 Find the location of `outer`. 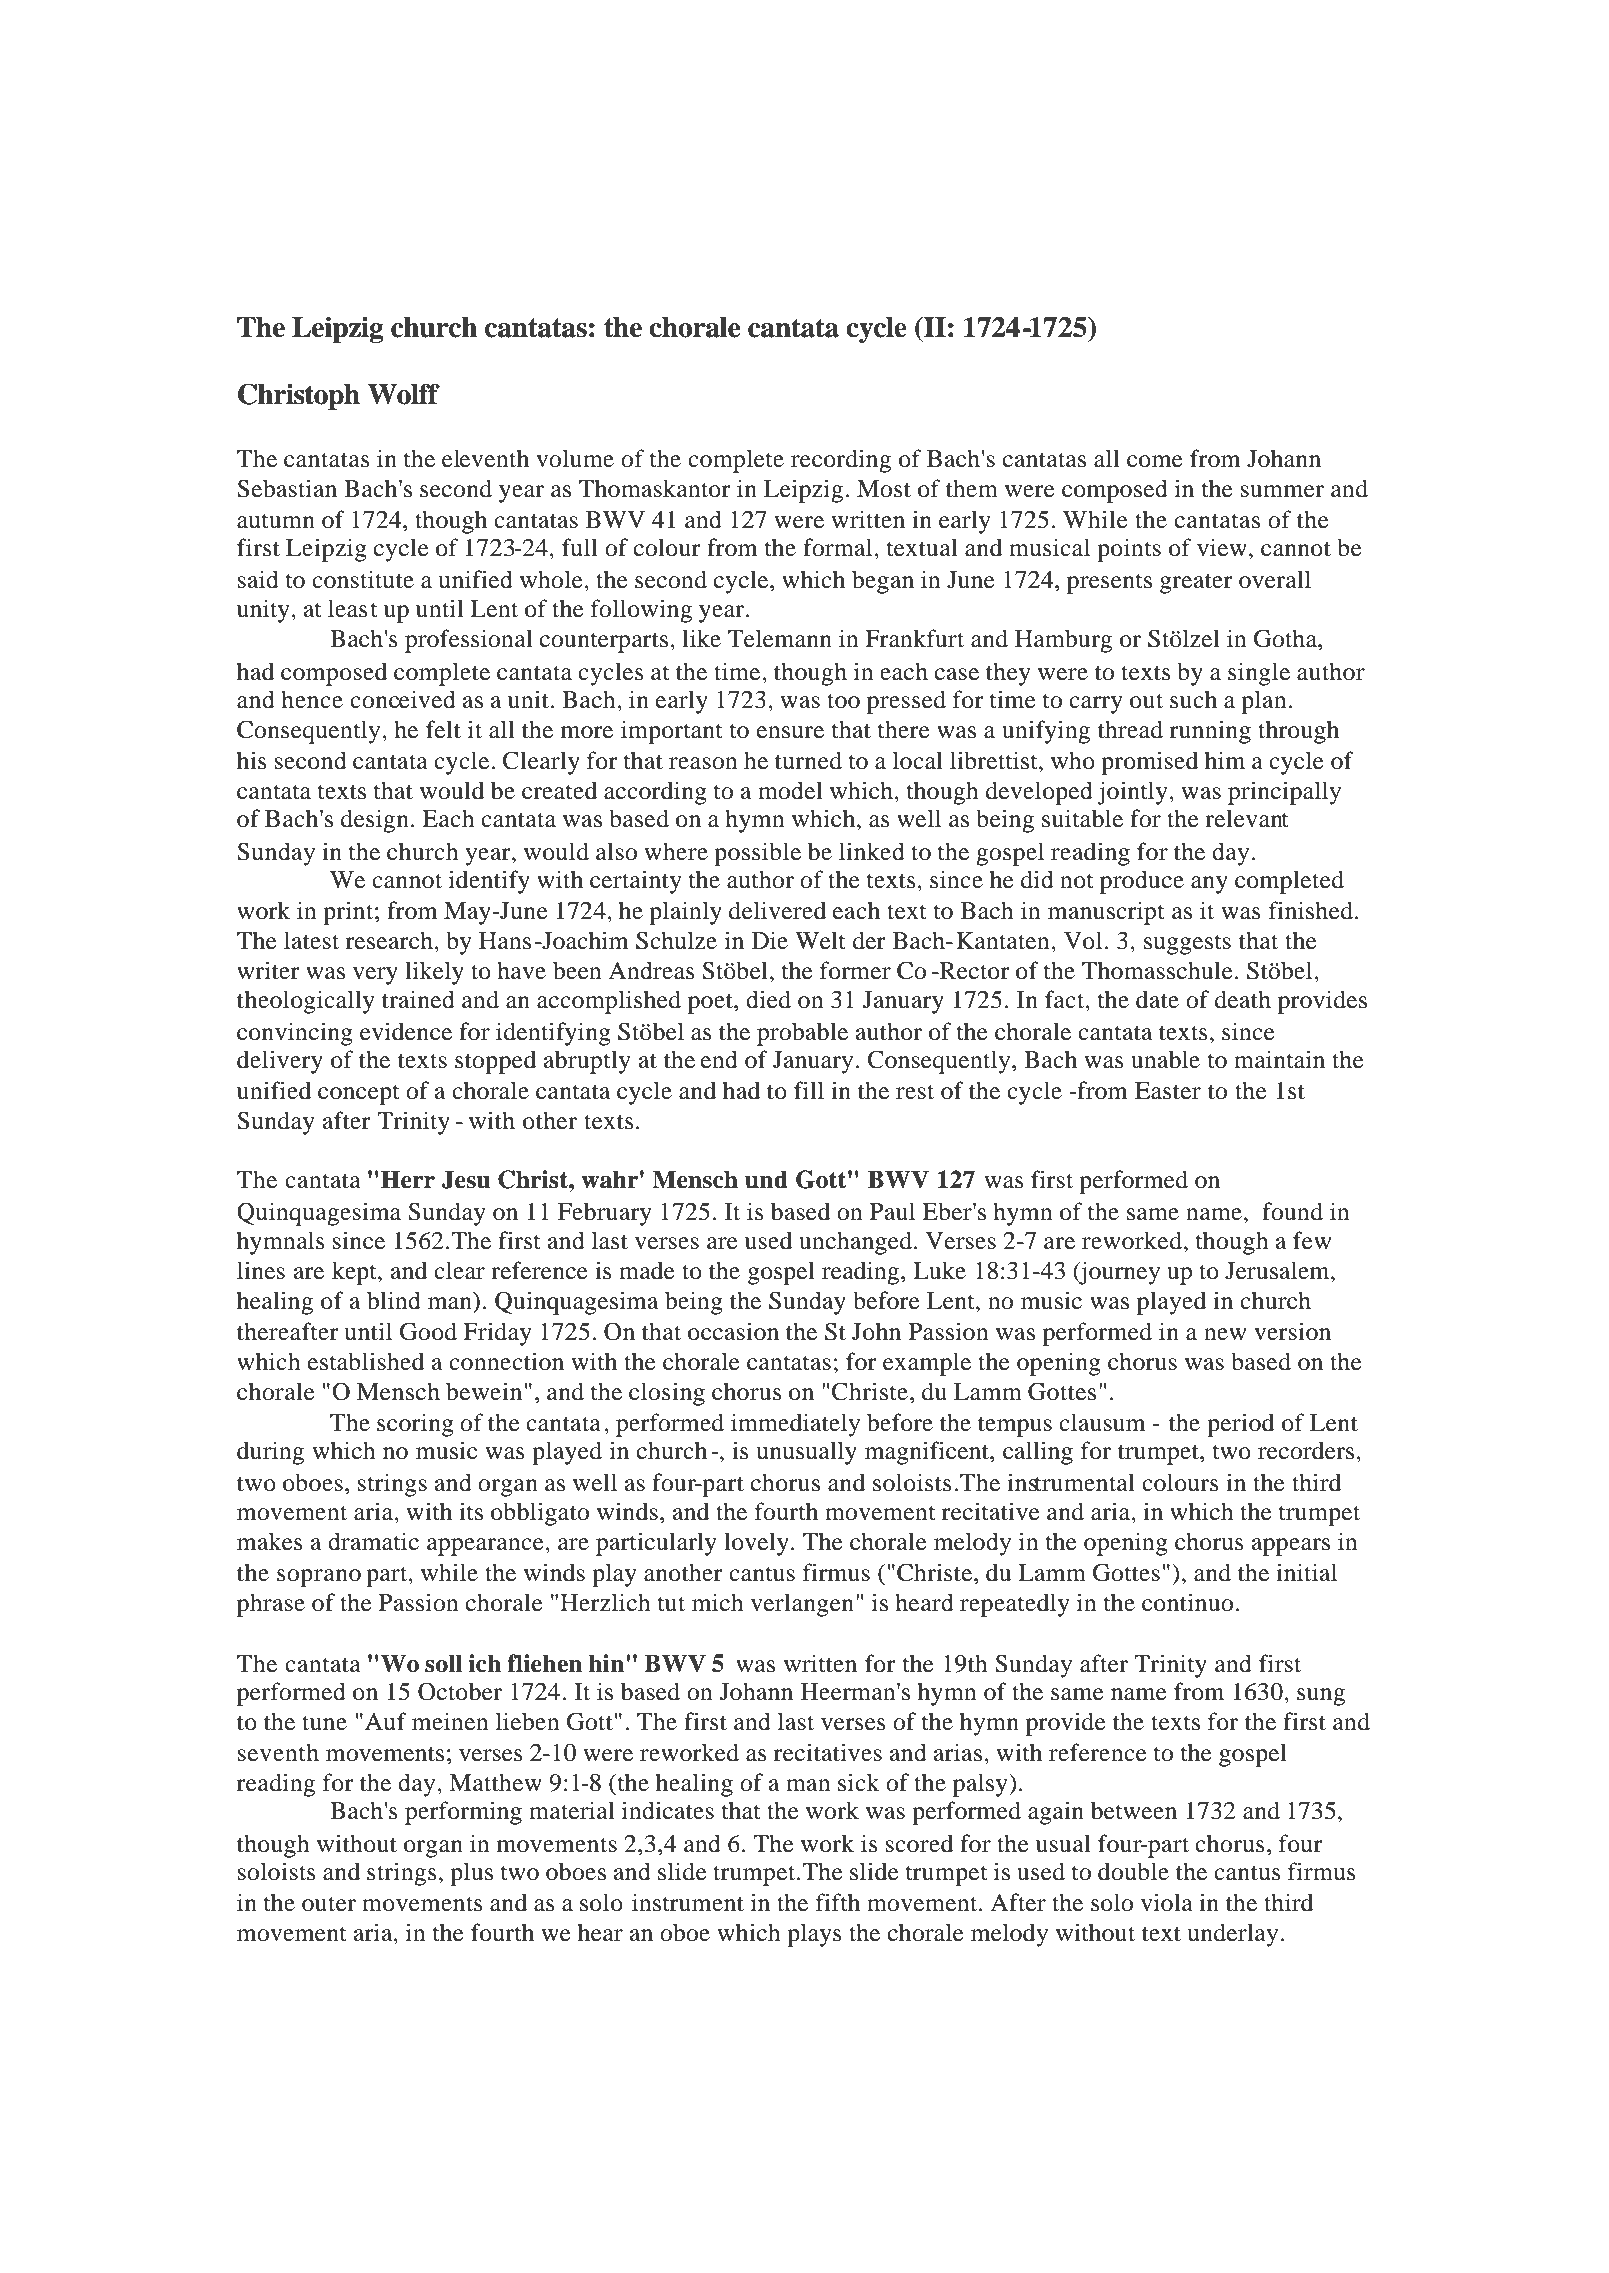

outer is located at coordinates (329, 1904).
